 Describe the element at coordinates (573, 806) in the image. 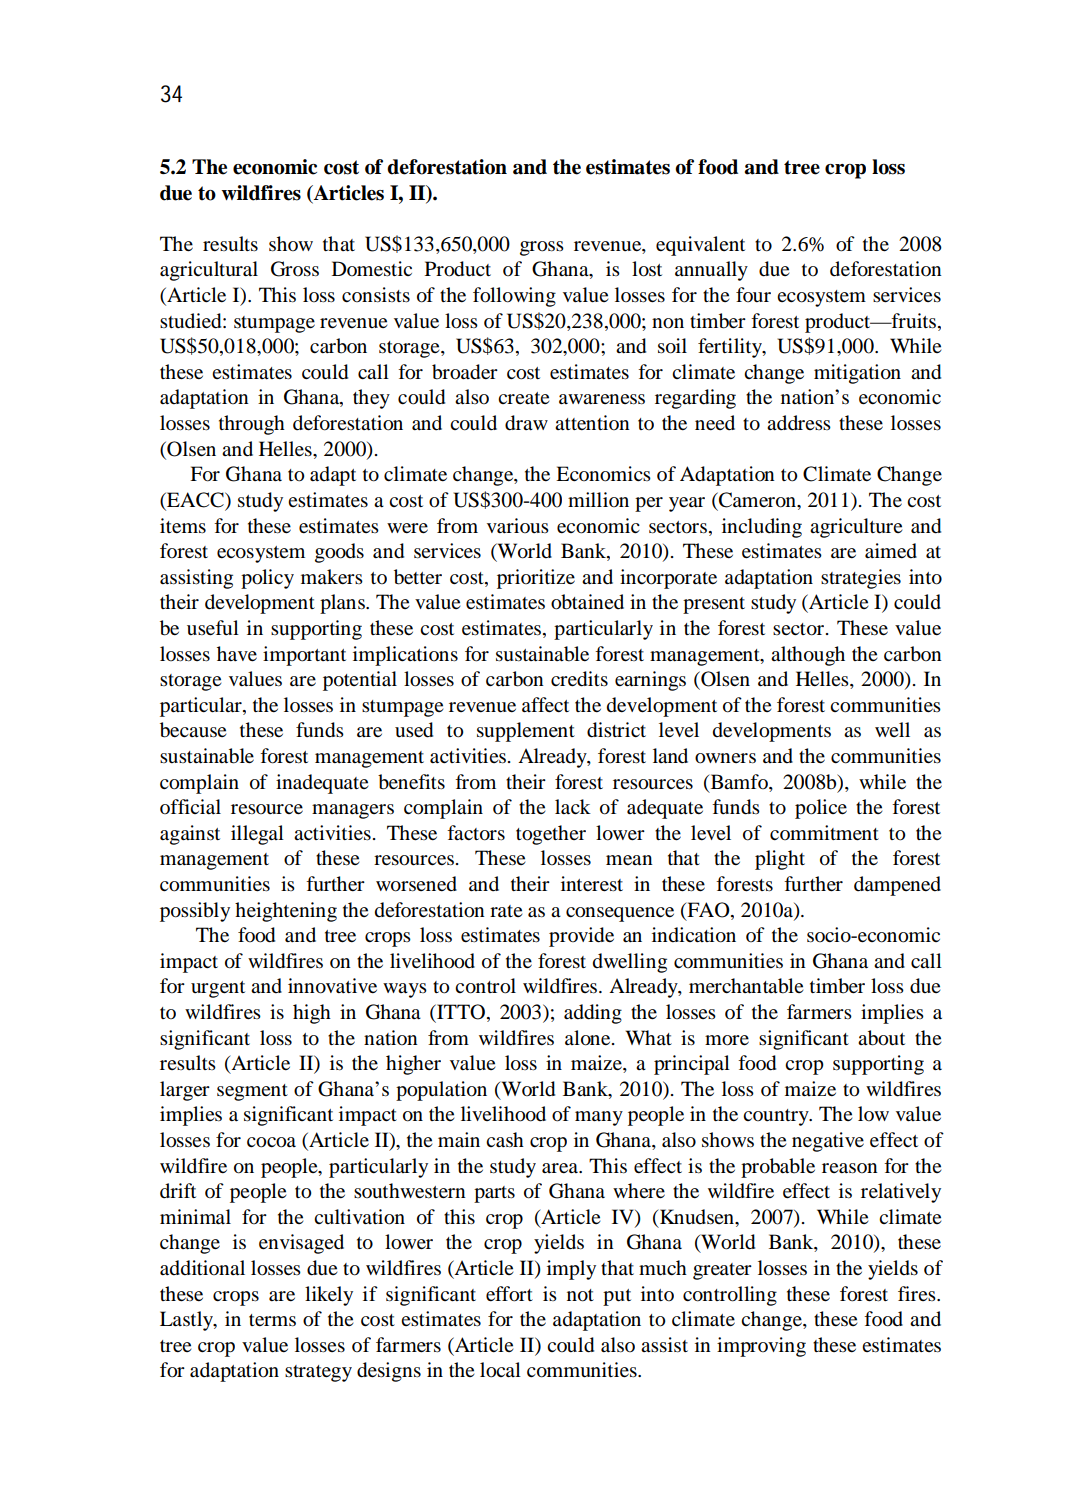

I see `lack` at that location.
